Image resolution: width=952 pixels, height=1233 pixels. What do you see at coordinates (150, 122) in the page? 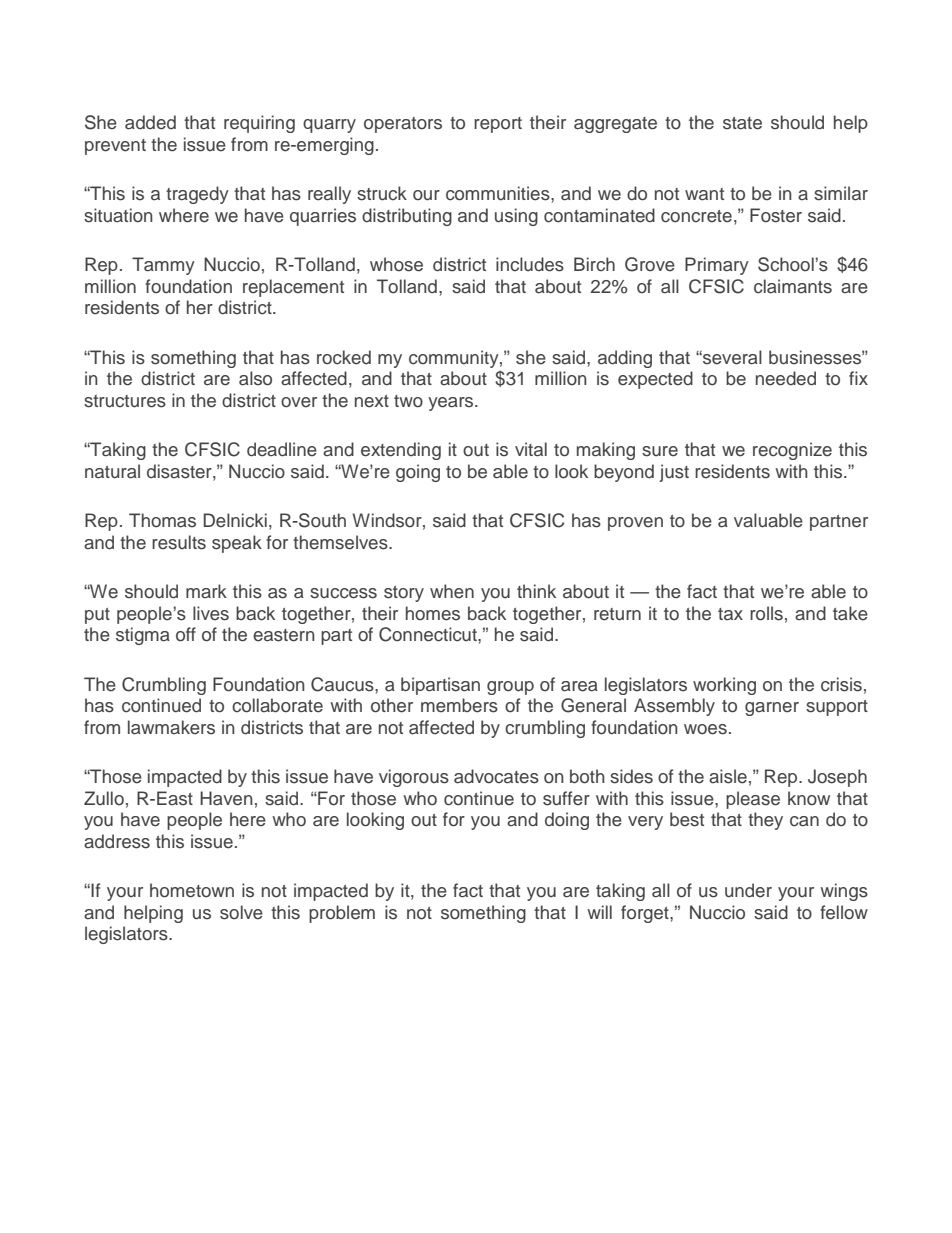
I see `added` at bounding box center [150, 122].
